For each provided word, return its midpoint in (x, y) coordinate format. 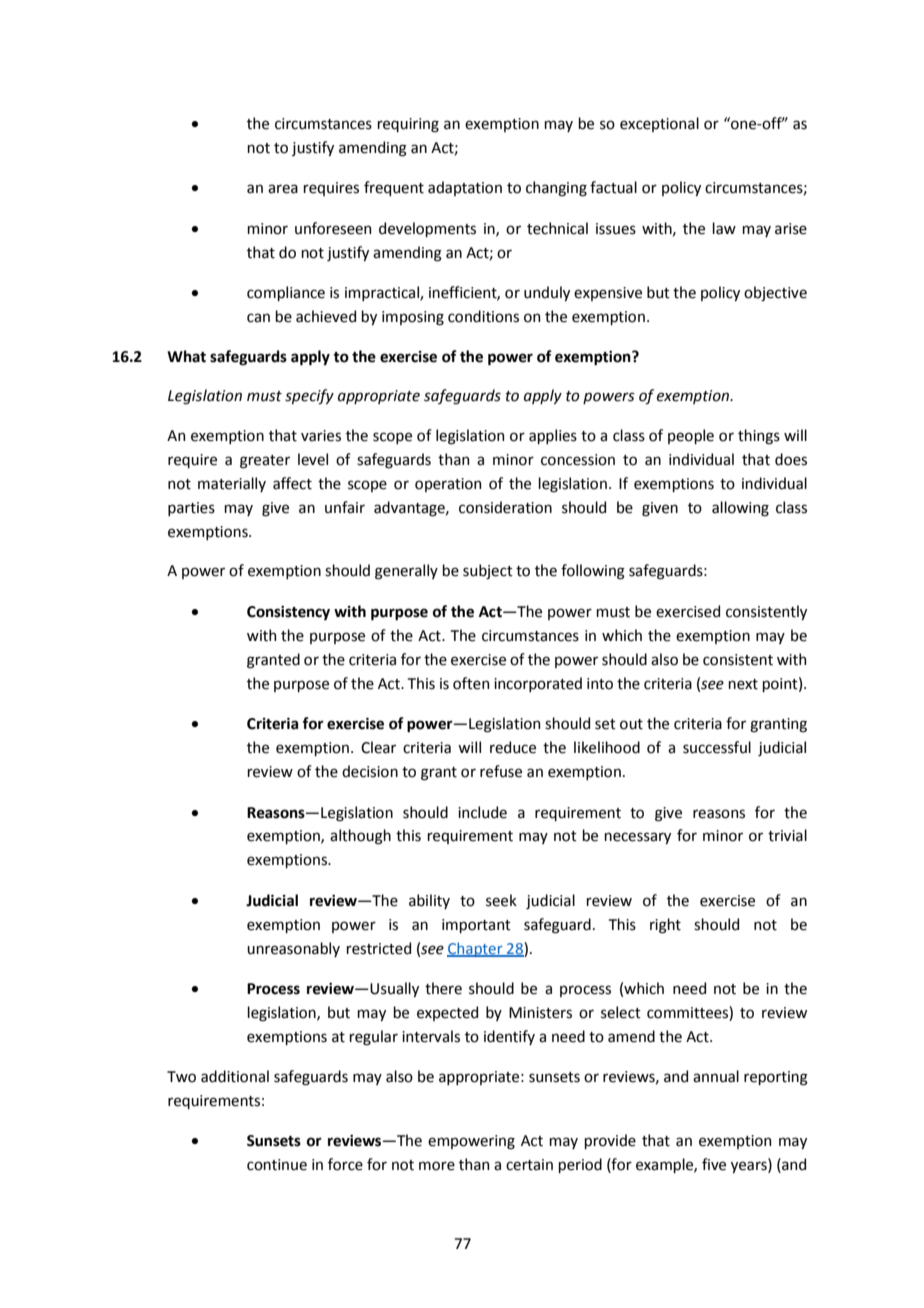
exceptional (659, 124)
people (691, 436)
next (743, 684)
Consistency (288, 613)
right (665, 926)
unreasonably (293, 949)
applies (553, 436)
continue (277, 1165)
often (471, 683)
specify (309, 397)
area (283, 189)
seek (501, 900)
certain (529, 1165)
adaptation (465, 188)
